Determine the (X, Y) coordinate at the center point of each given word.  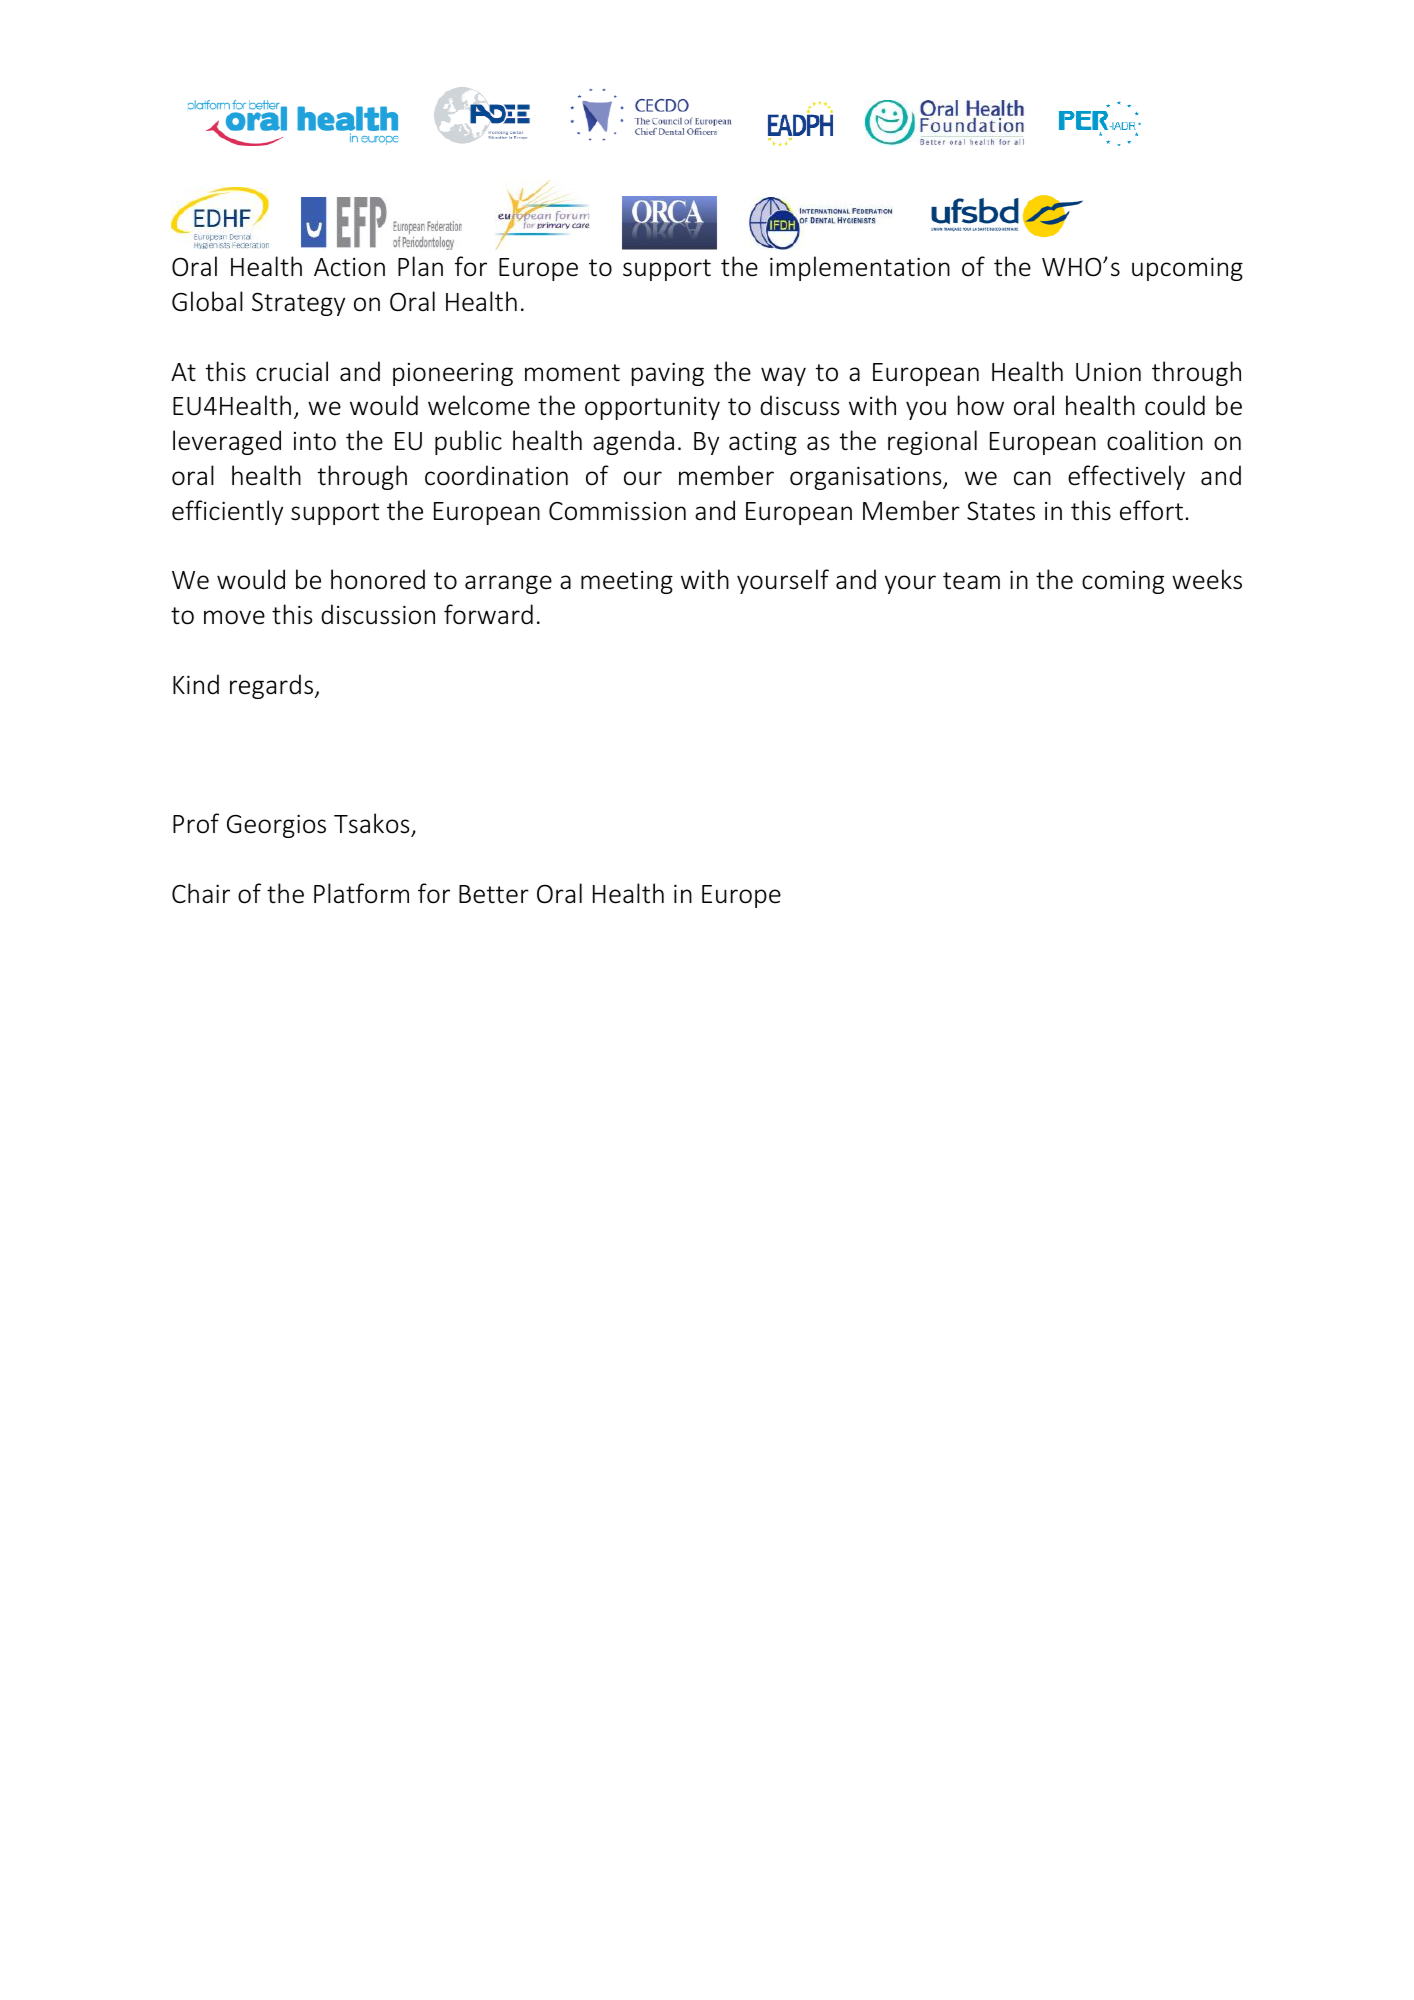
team (971, 581)
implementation (860, 268)
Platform (361, 893)
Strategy (298, 304)
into (315, 441)
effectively (1126, 477)
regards (271, 686)
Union (1108, 372)
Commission (617, 511)
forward (488, 614)
